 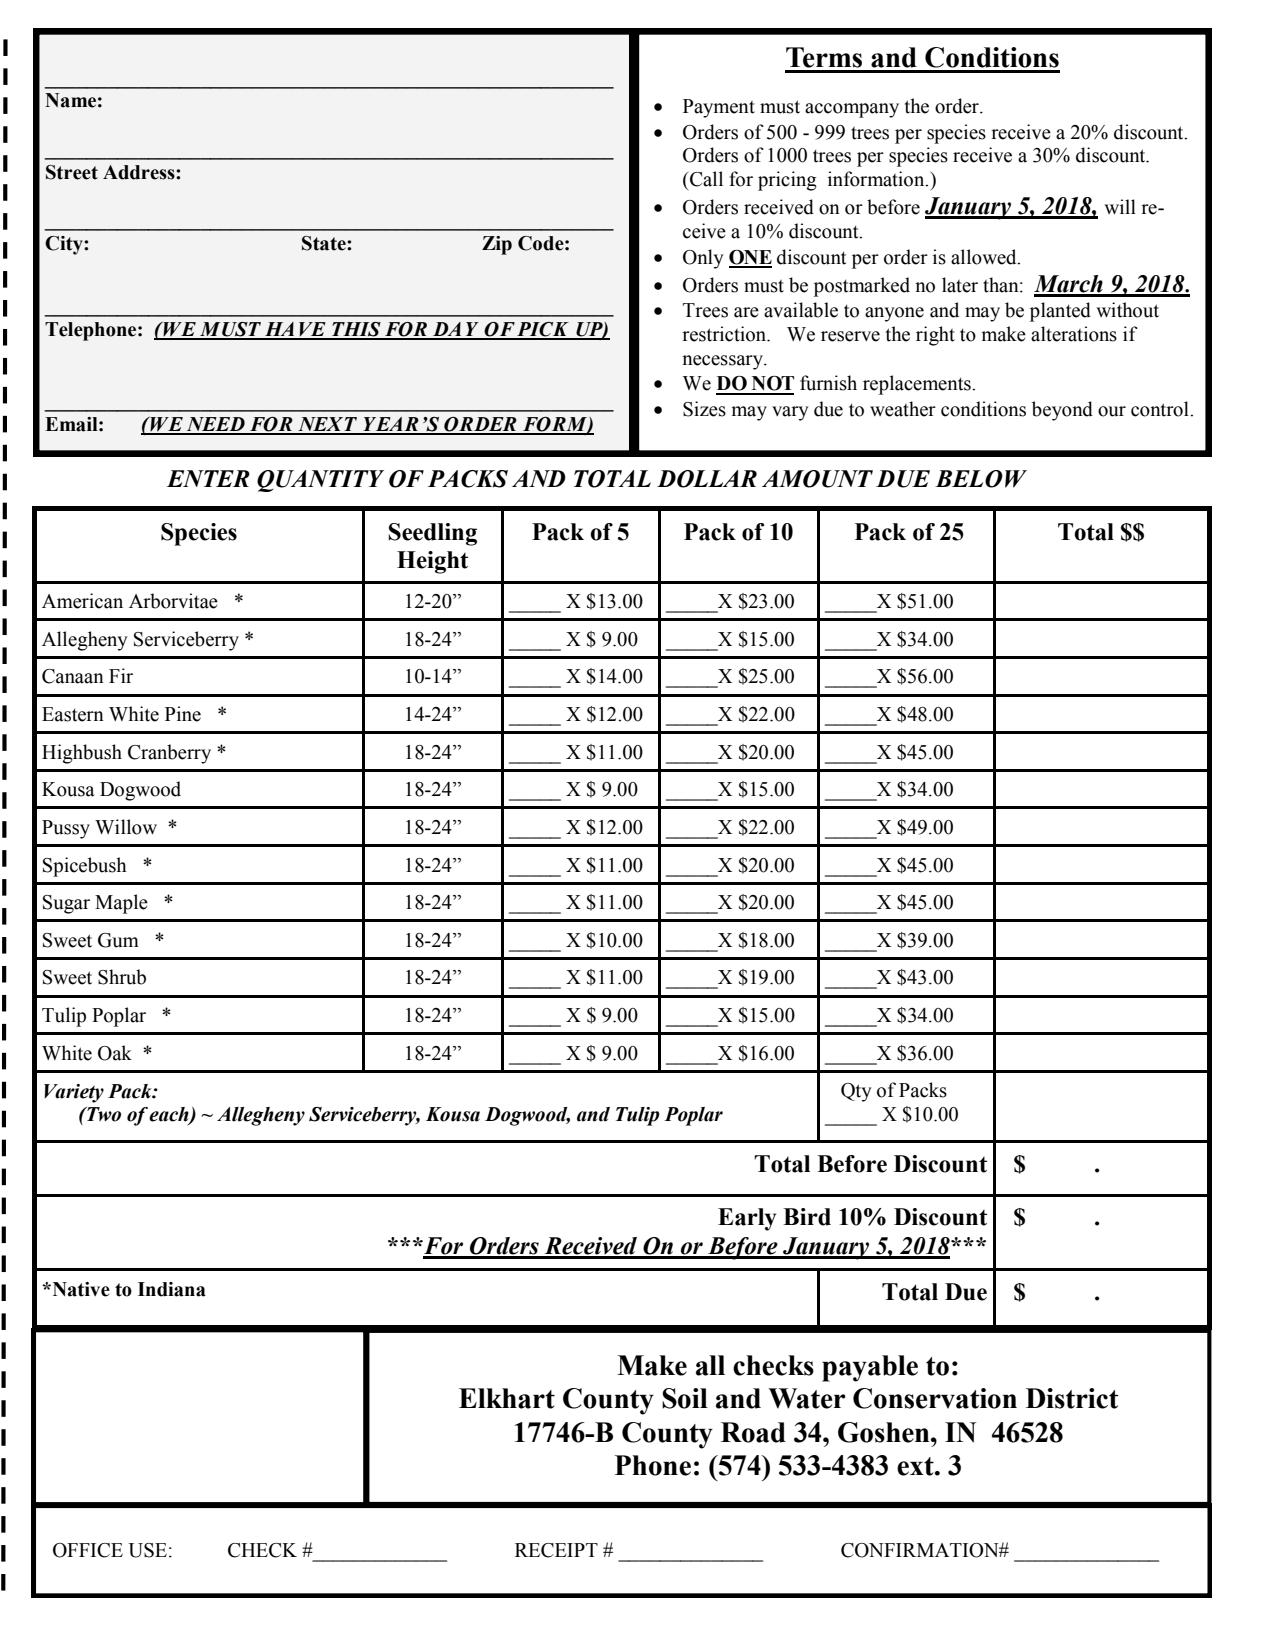 I want to click on Qty, so click(x=856, y=1092).
